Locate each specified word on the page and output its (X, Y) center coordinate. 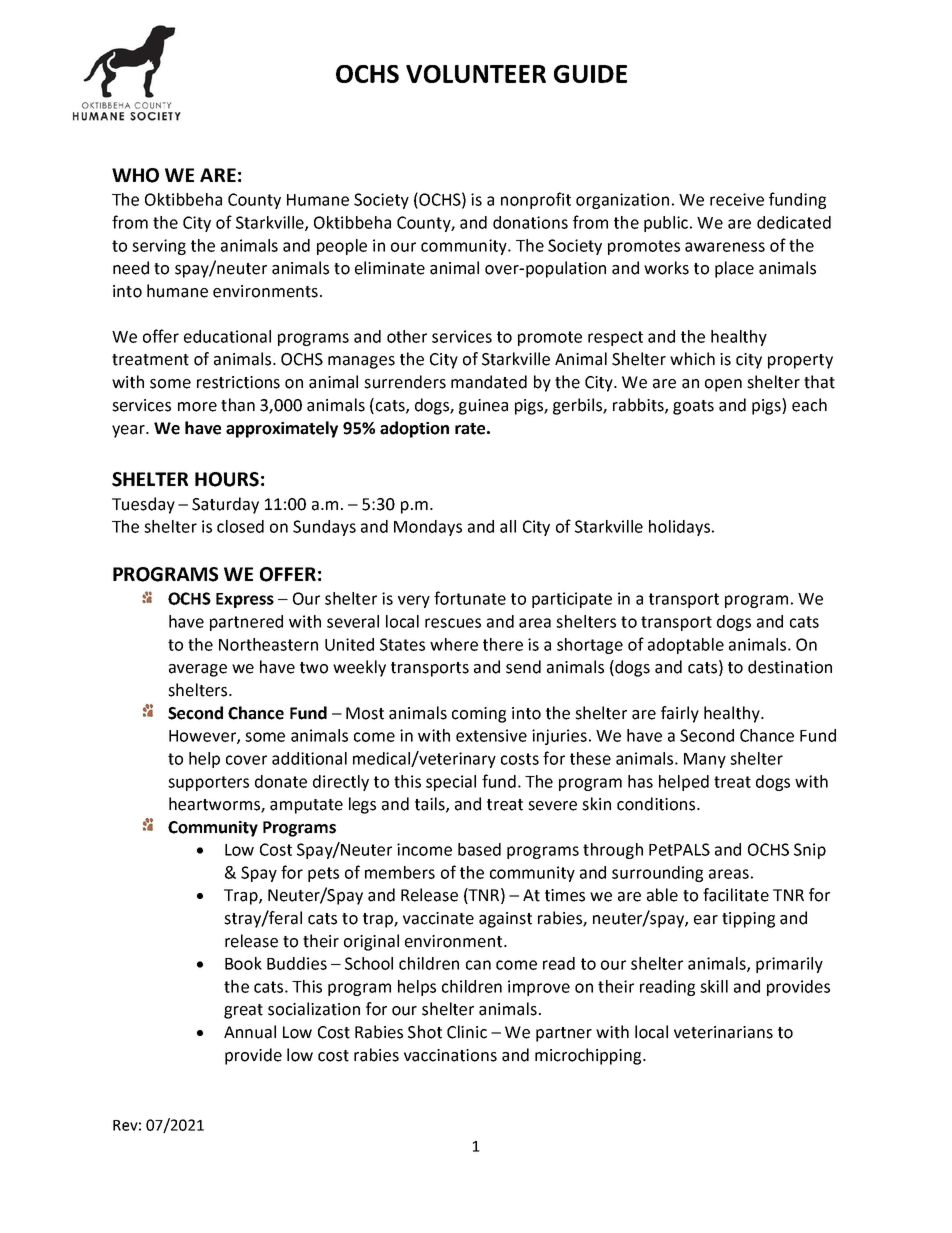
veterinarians (723, 1032)
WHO (135, 175)
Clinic (467, 1032)
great (243, 1011)
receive (737, 199)
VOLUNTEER (476, 74)
